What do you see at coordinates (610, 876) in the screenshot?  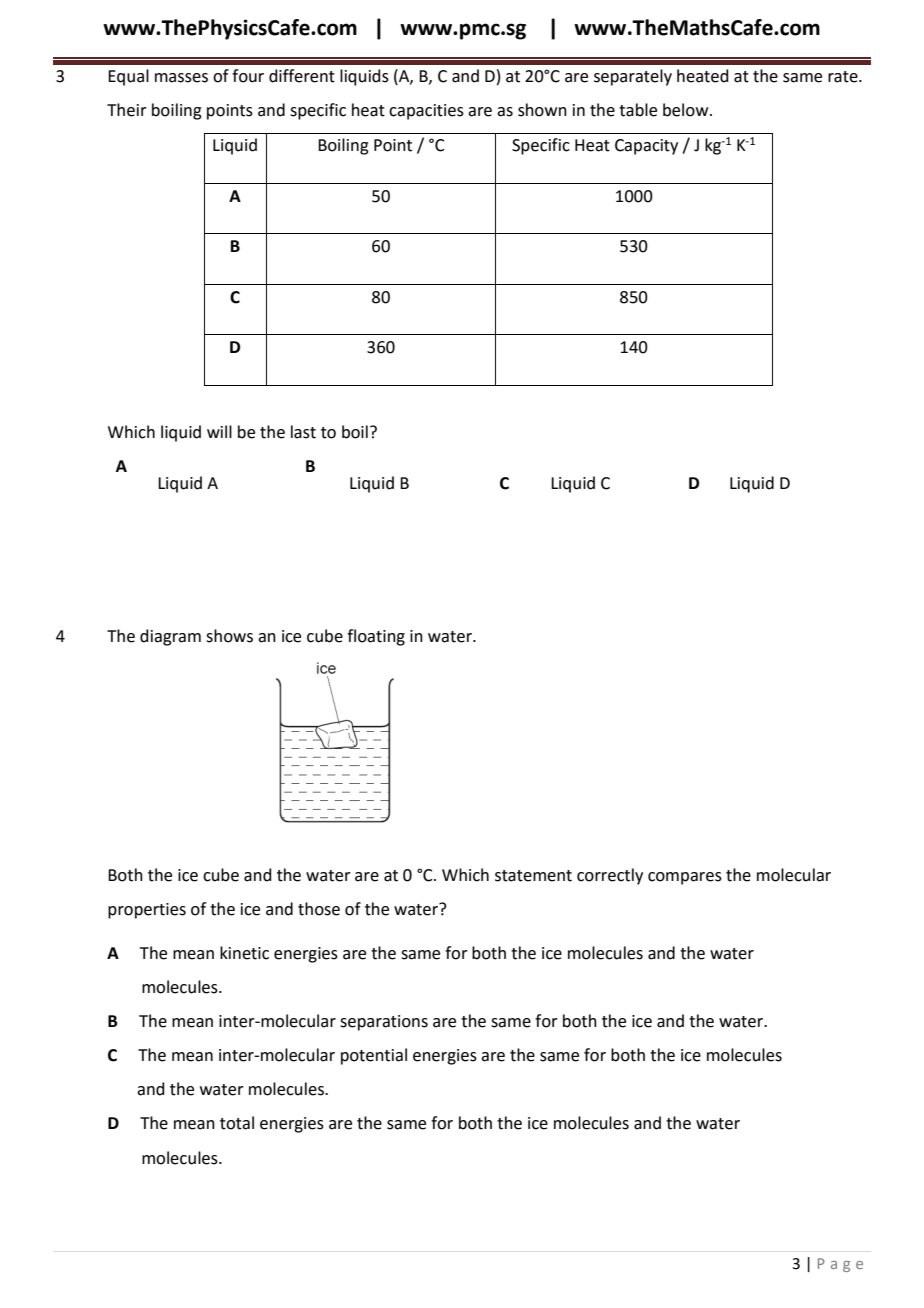 I see `correctly` at bounding box center [610, 876].
